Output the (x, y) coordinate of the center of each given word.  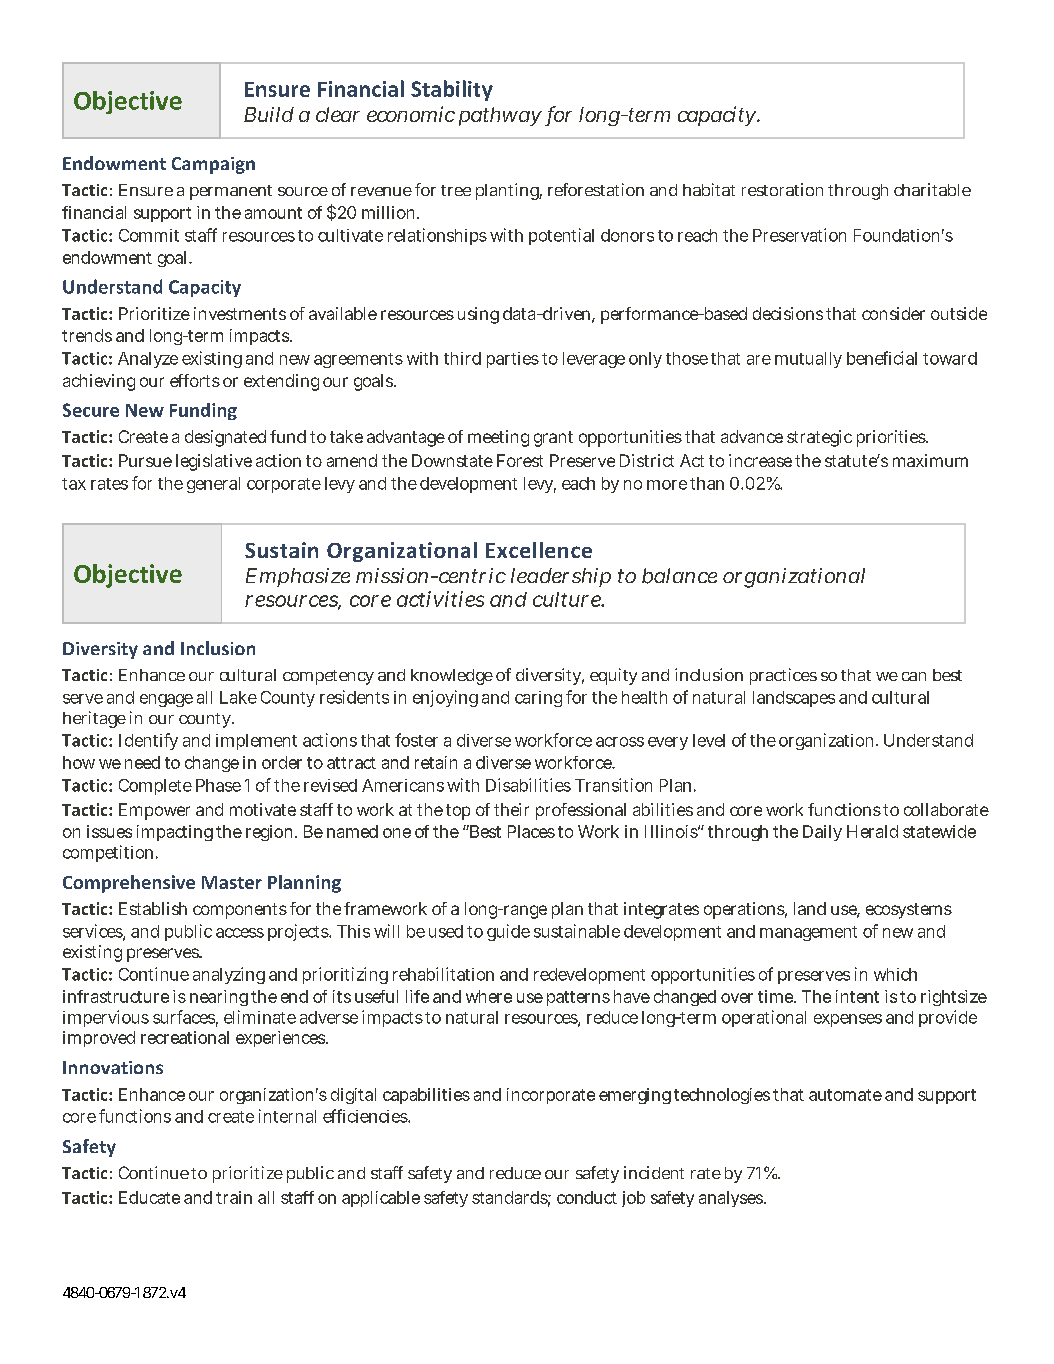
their (511, 809)
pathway (500, 116)
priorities (892, 438)
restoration (782, 189)
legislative (214, 462)
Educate (149, 1197)
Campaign (213, 165)
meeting (498, 438)
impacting (175, 833)
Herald (872, 831)
